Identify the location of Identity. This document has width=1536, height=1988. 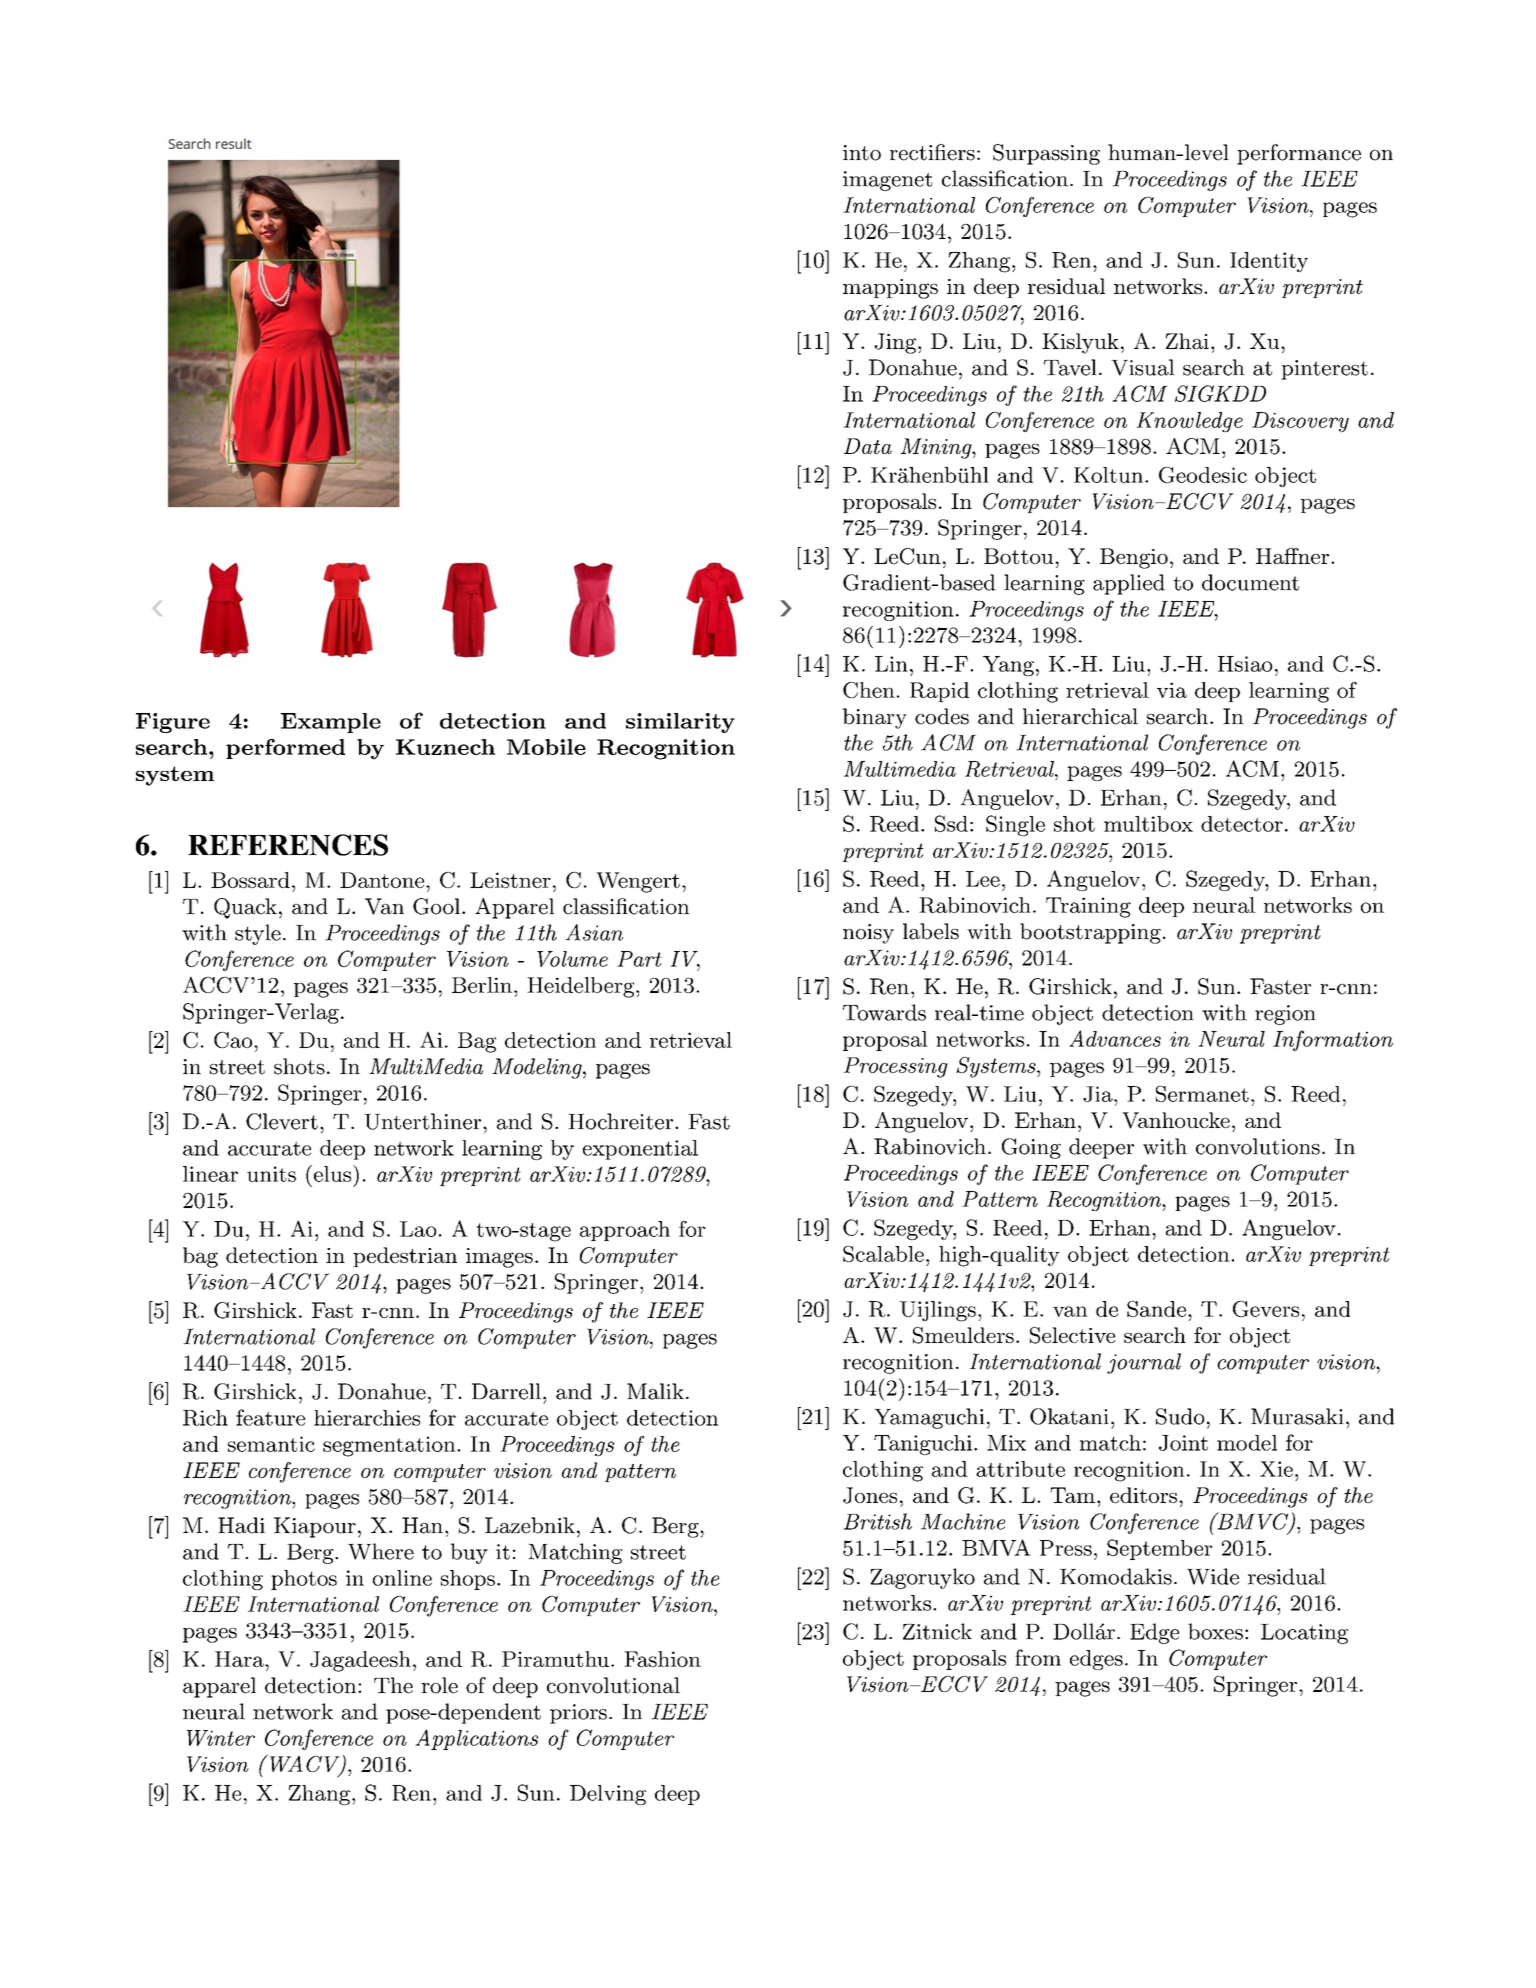
(1269, 262).
